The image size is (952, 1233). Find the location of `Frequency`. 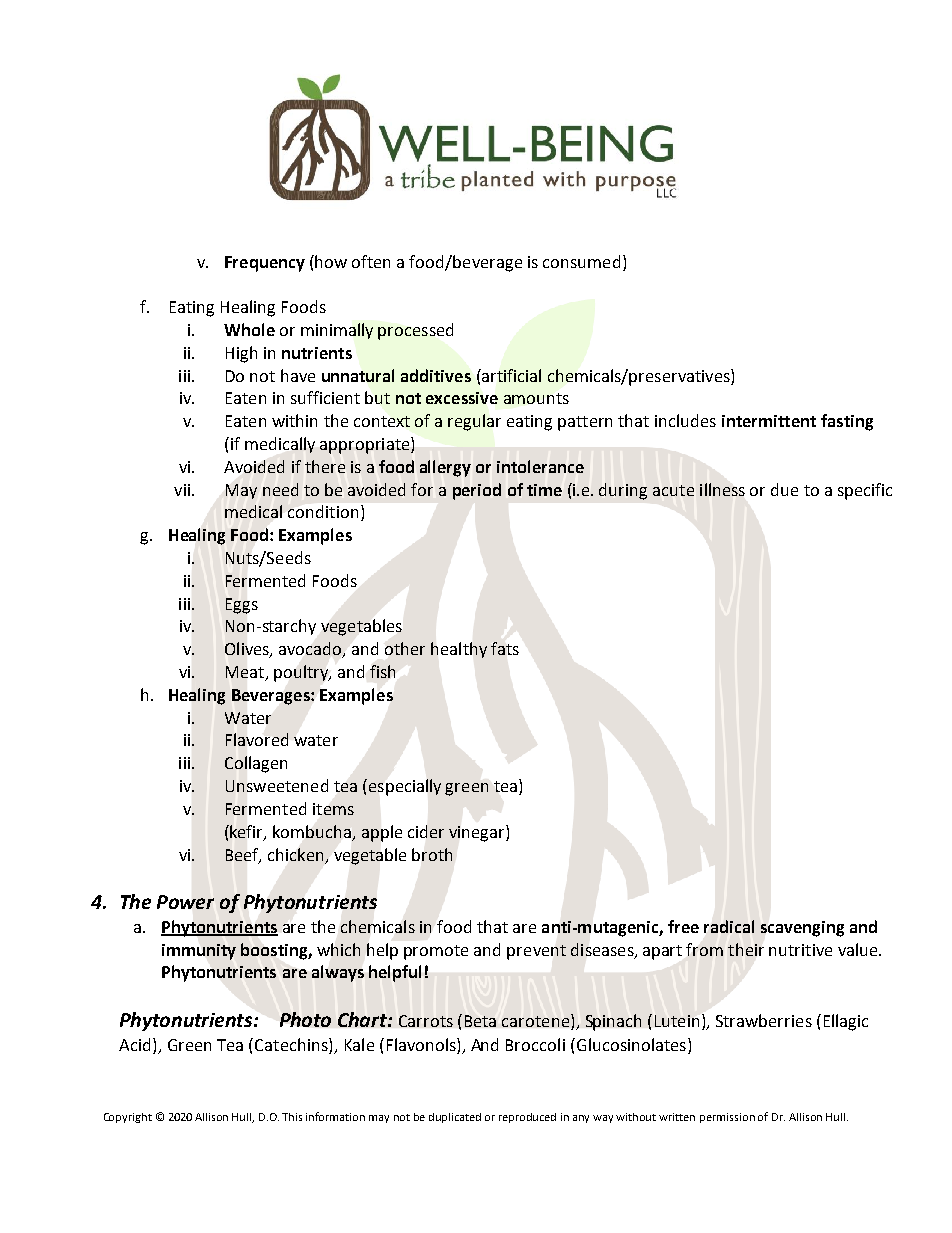

Frequency is located at coordinates (265, 264).
